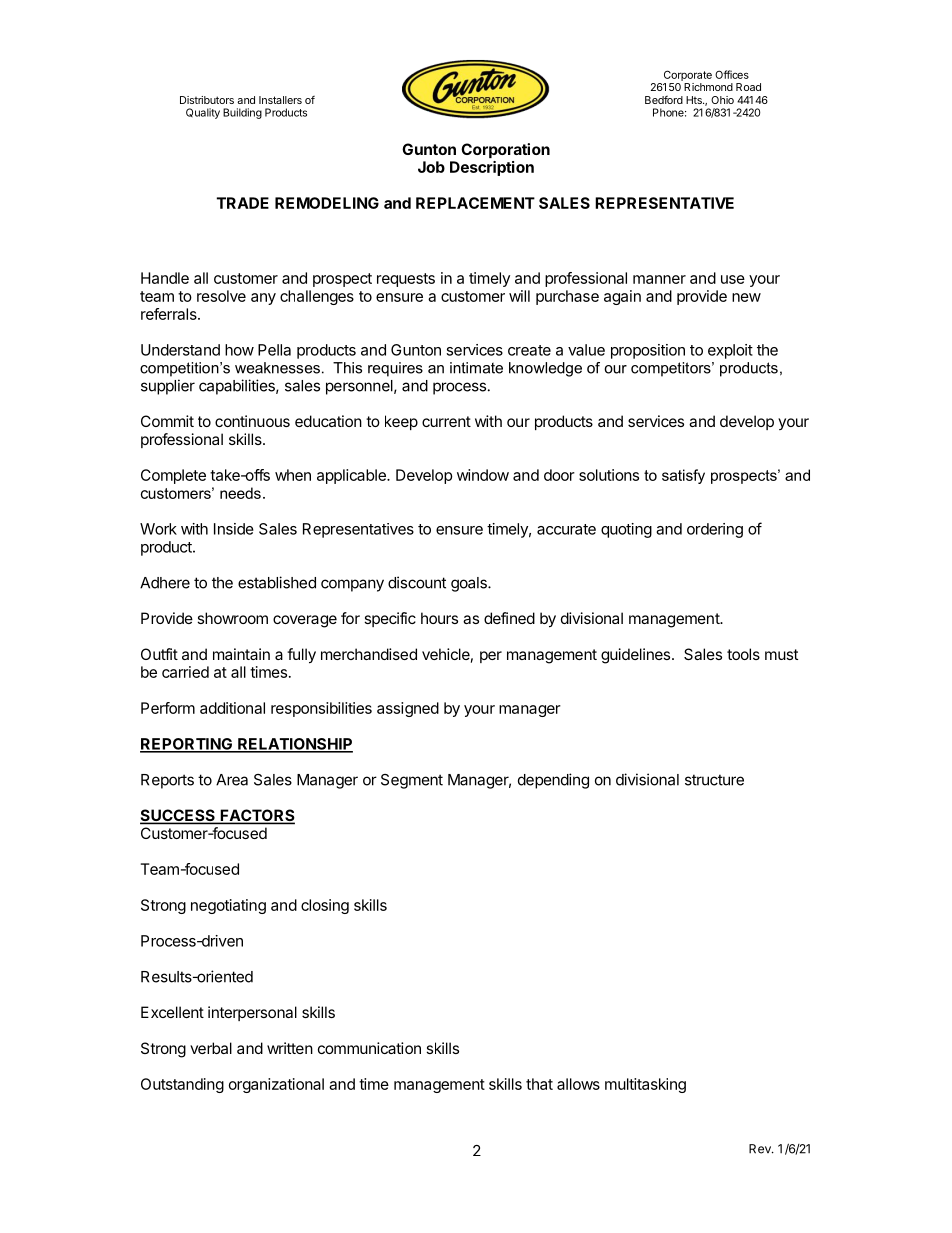 This document has height=1233, width=952. Describe the element at coordinates (446, 421) in the document. I see `current` at that location.
